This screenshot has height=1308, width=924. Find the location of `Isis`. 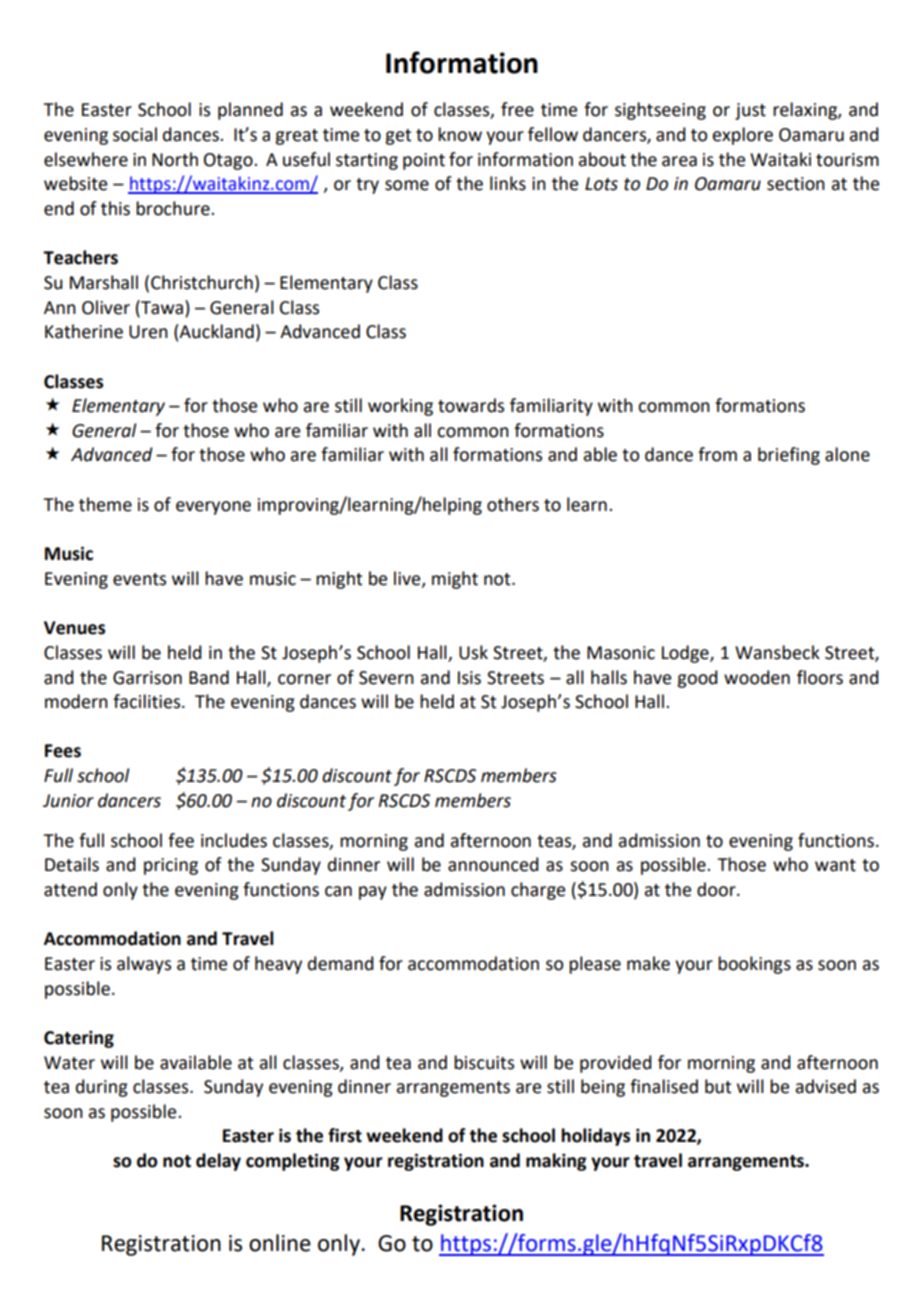

Isis is located at coordinates (469, 678).
